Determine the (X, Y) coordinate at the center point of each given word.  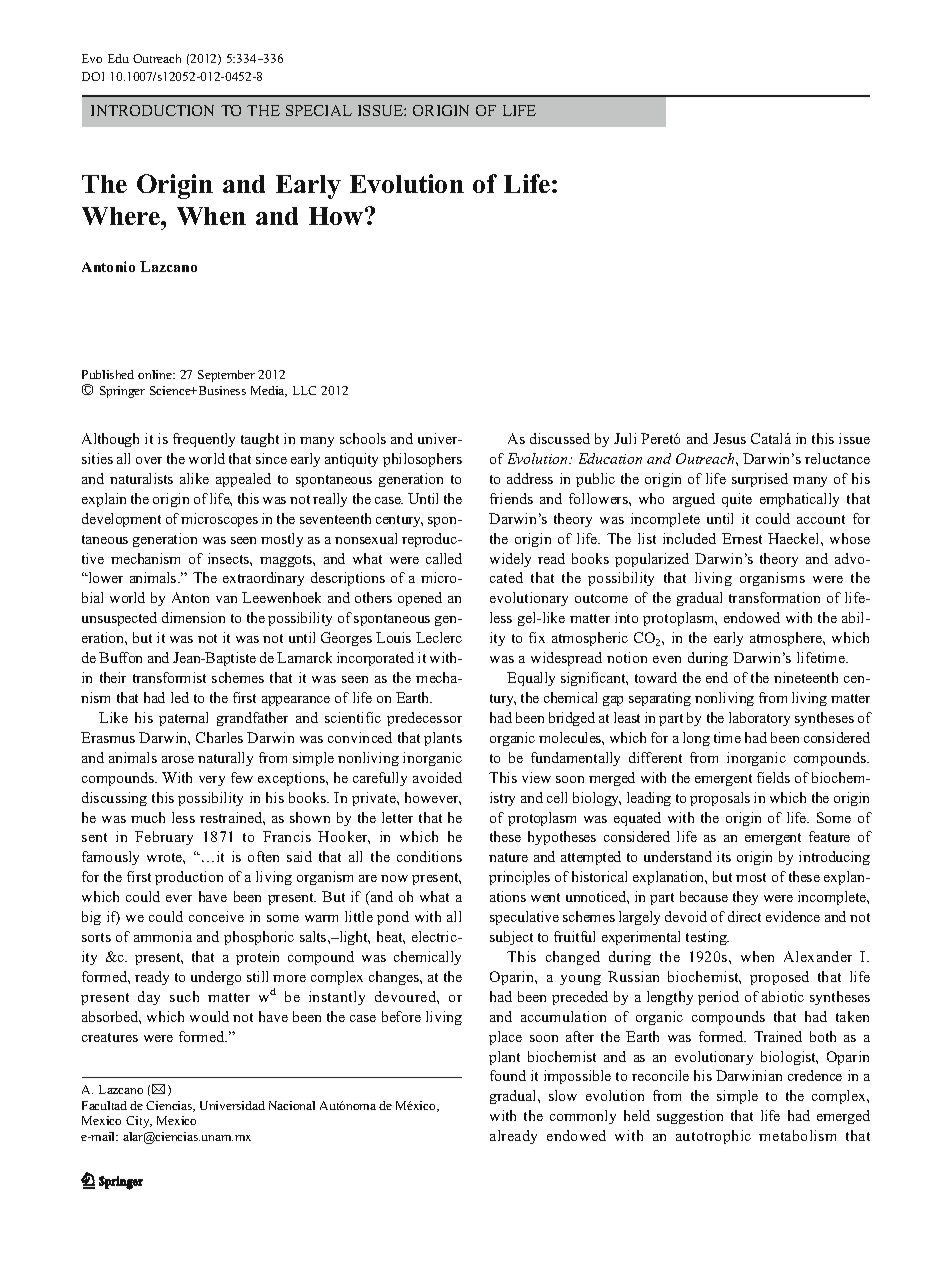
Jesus (729, 438)
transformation (774, 597)
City (139, 1122)
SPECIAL (319, 110)
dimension (193, 617)
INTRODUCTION (152, 110)
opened (420, 599)
